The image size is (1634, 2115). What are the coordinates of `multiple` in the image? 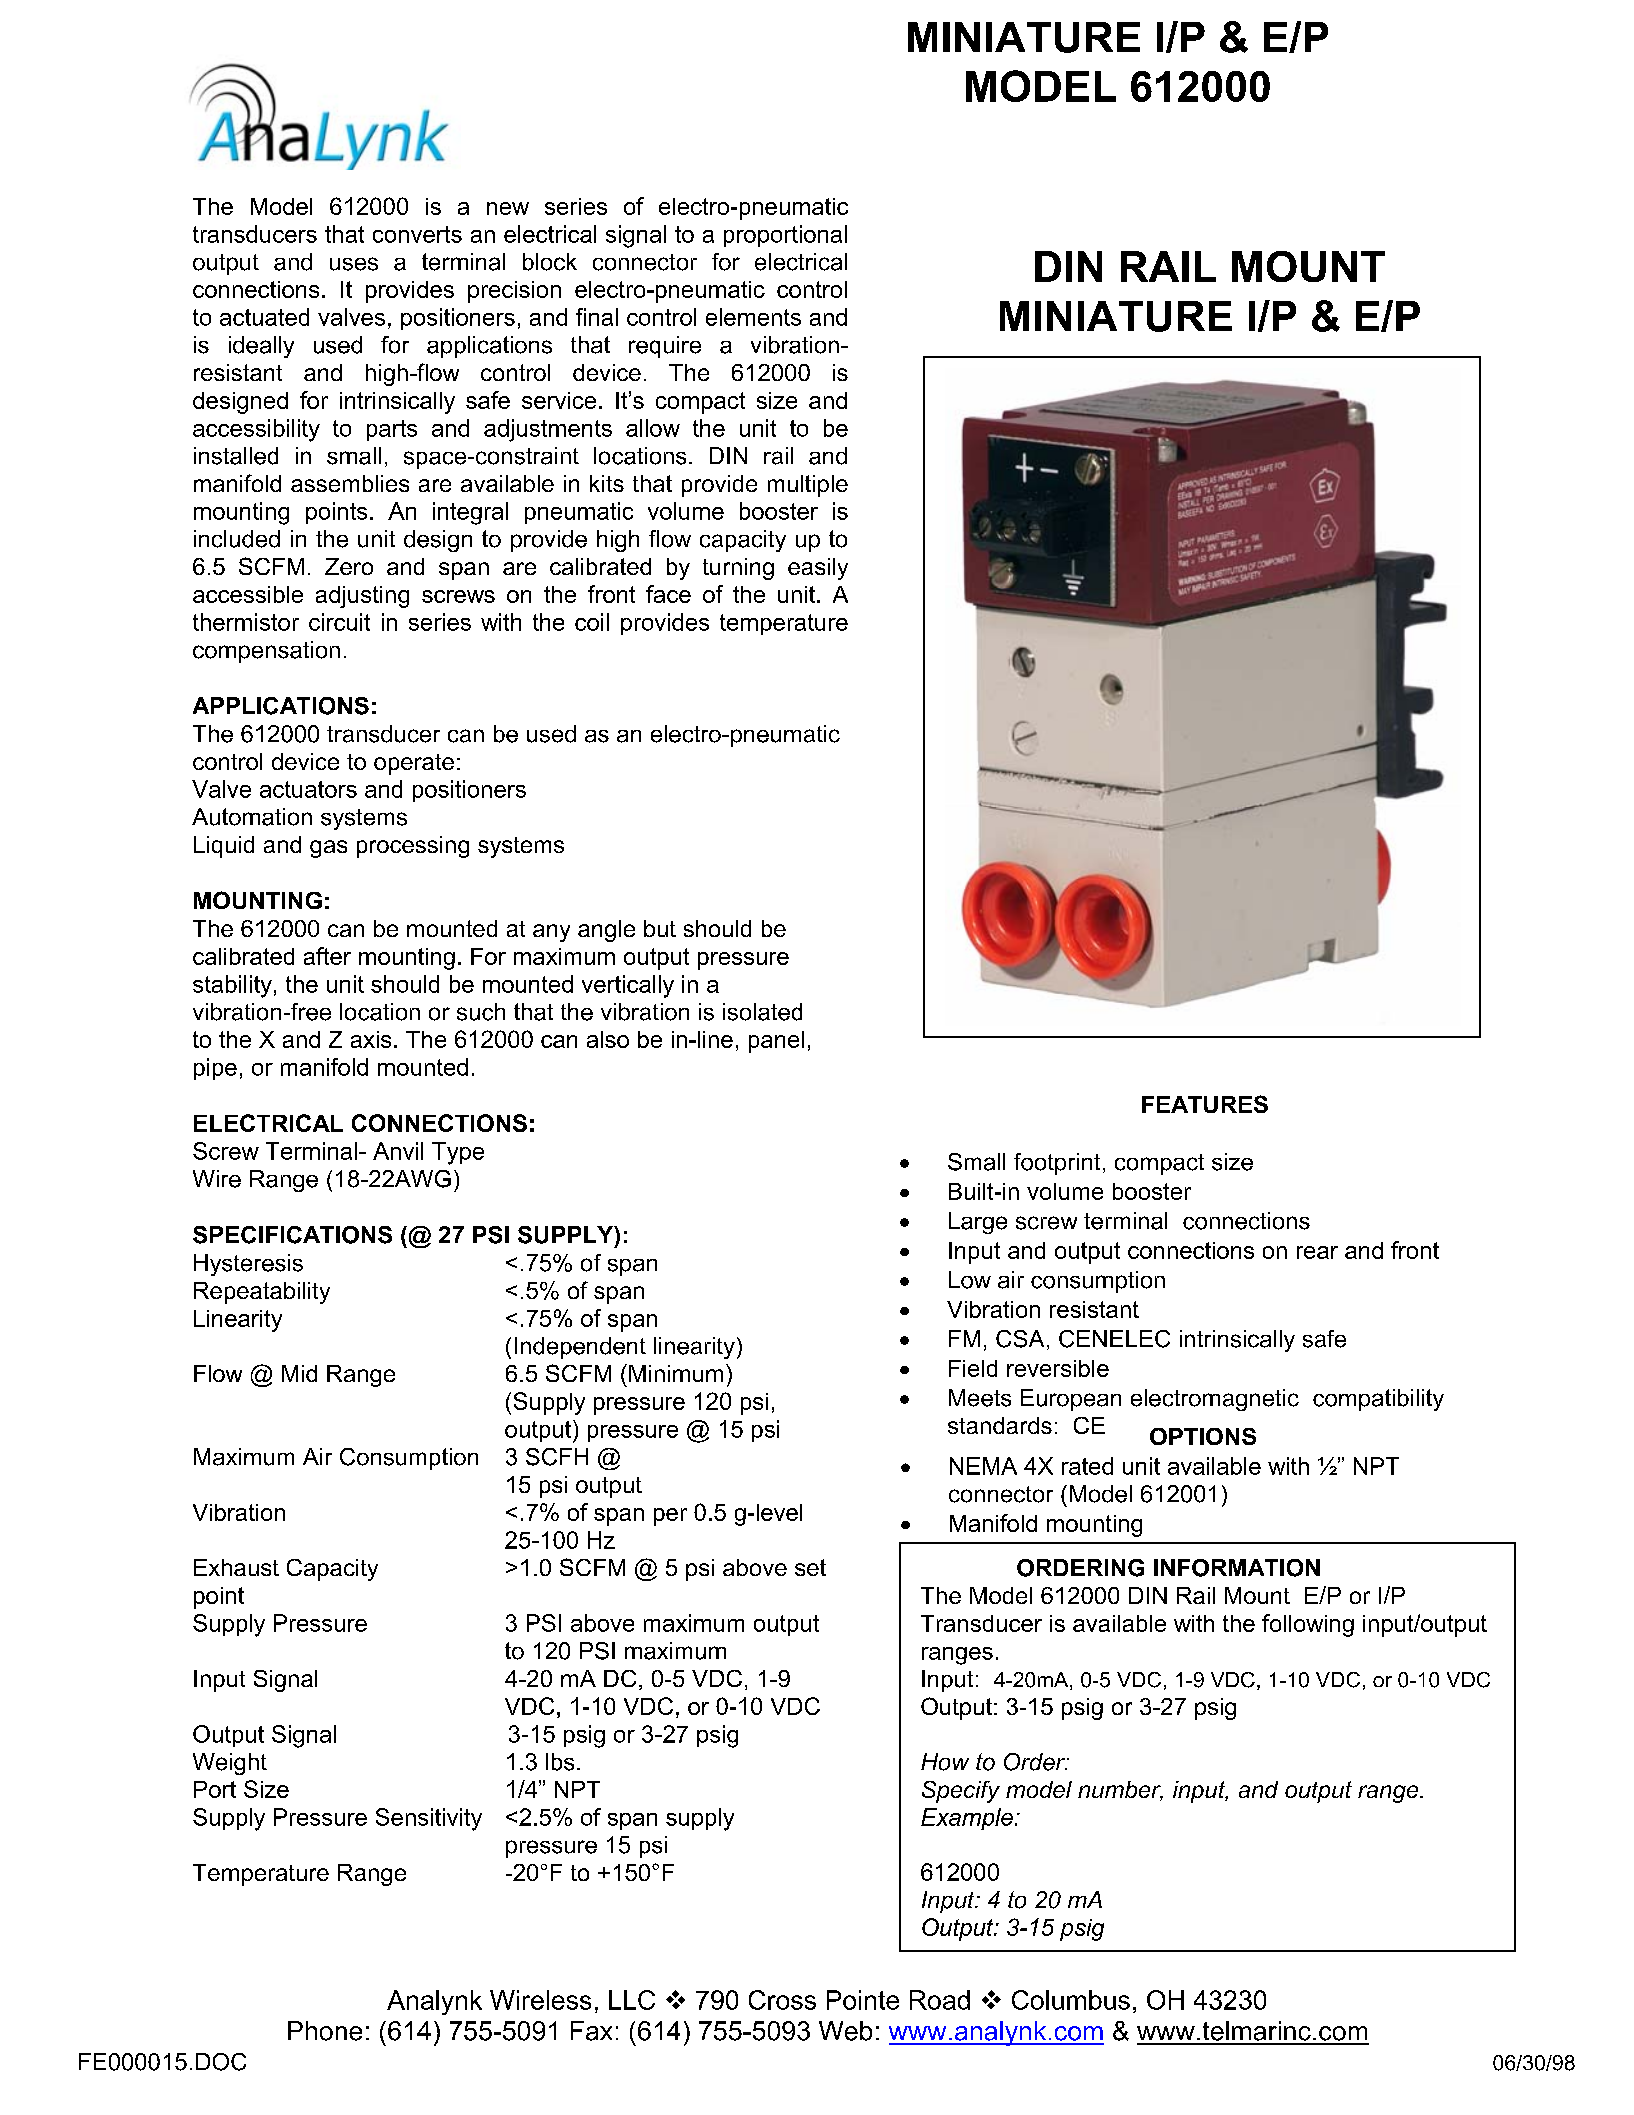 It's located at (808, 486).
